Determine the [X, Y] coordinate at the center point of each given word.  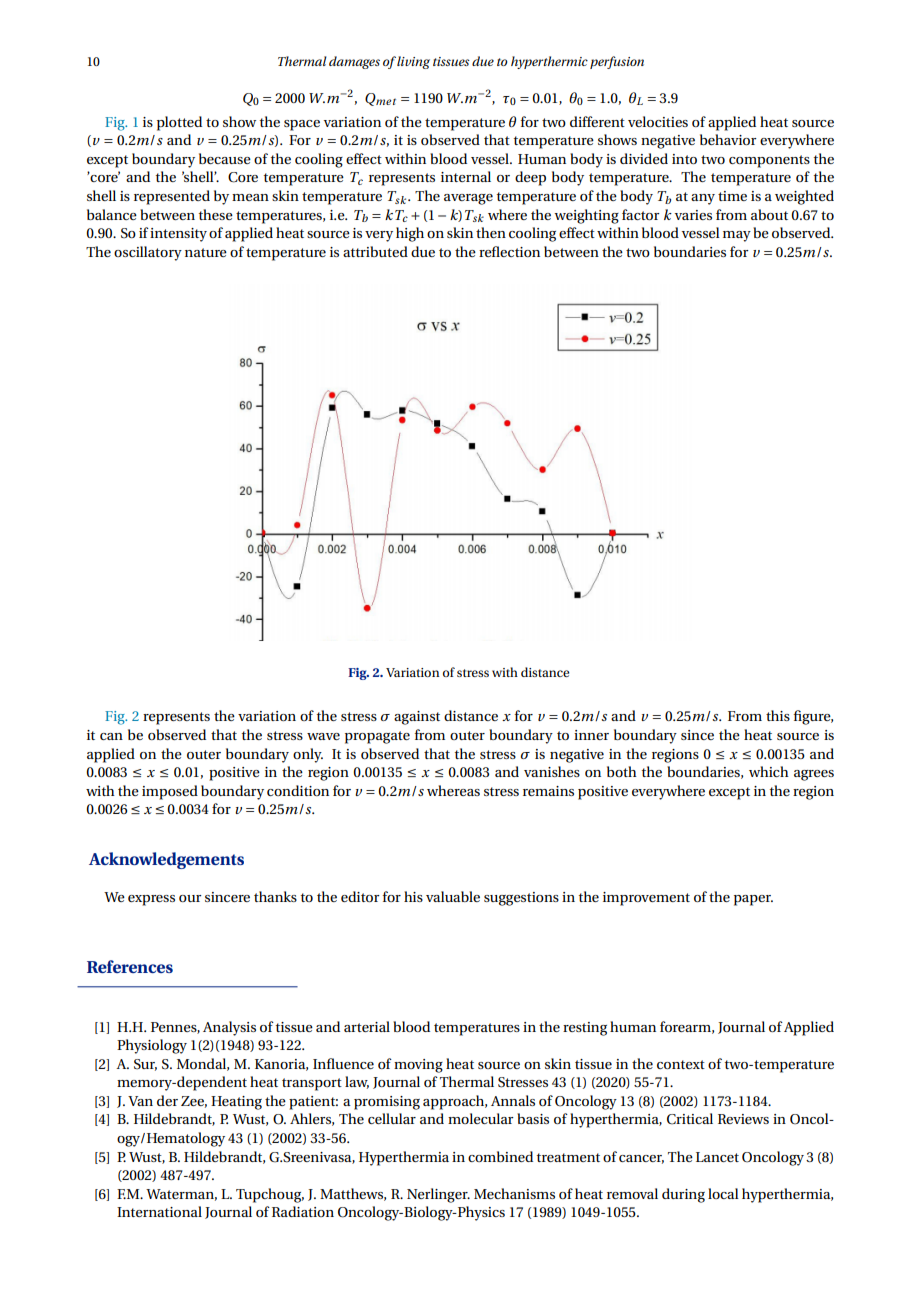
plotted [179, 123]
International [159, 1211]
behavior [728, 139]
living [412, 62]
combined [500, 1156]
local [723, 1193]
